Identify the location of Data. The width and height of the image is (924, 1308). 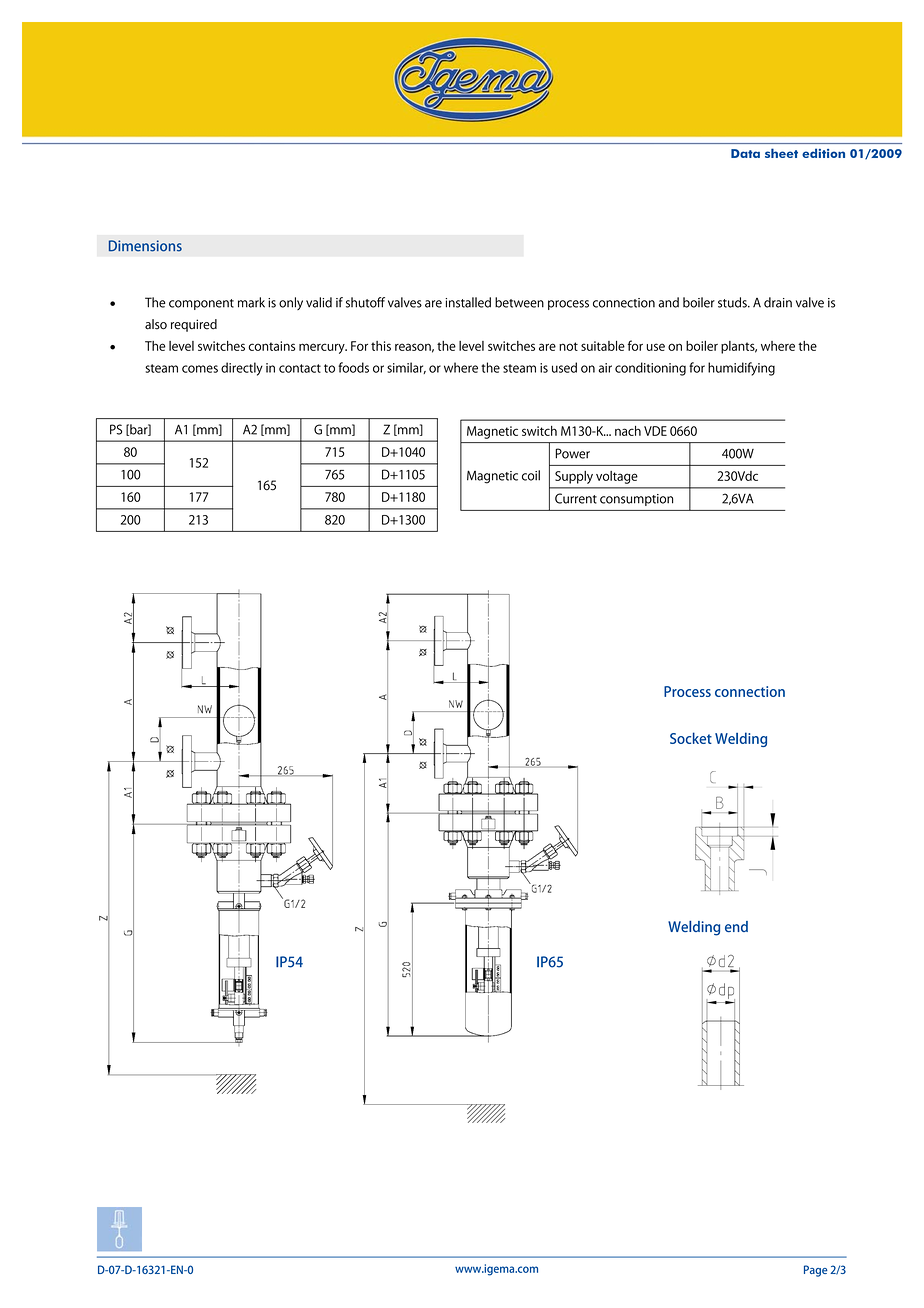
(745, 153).
